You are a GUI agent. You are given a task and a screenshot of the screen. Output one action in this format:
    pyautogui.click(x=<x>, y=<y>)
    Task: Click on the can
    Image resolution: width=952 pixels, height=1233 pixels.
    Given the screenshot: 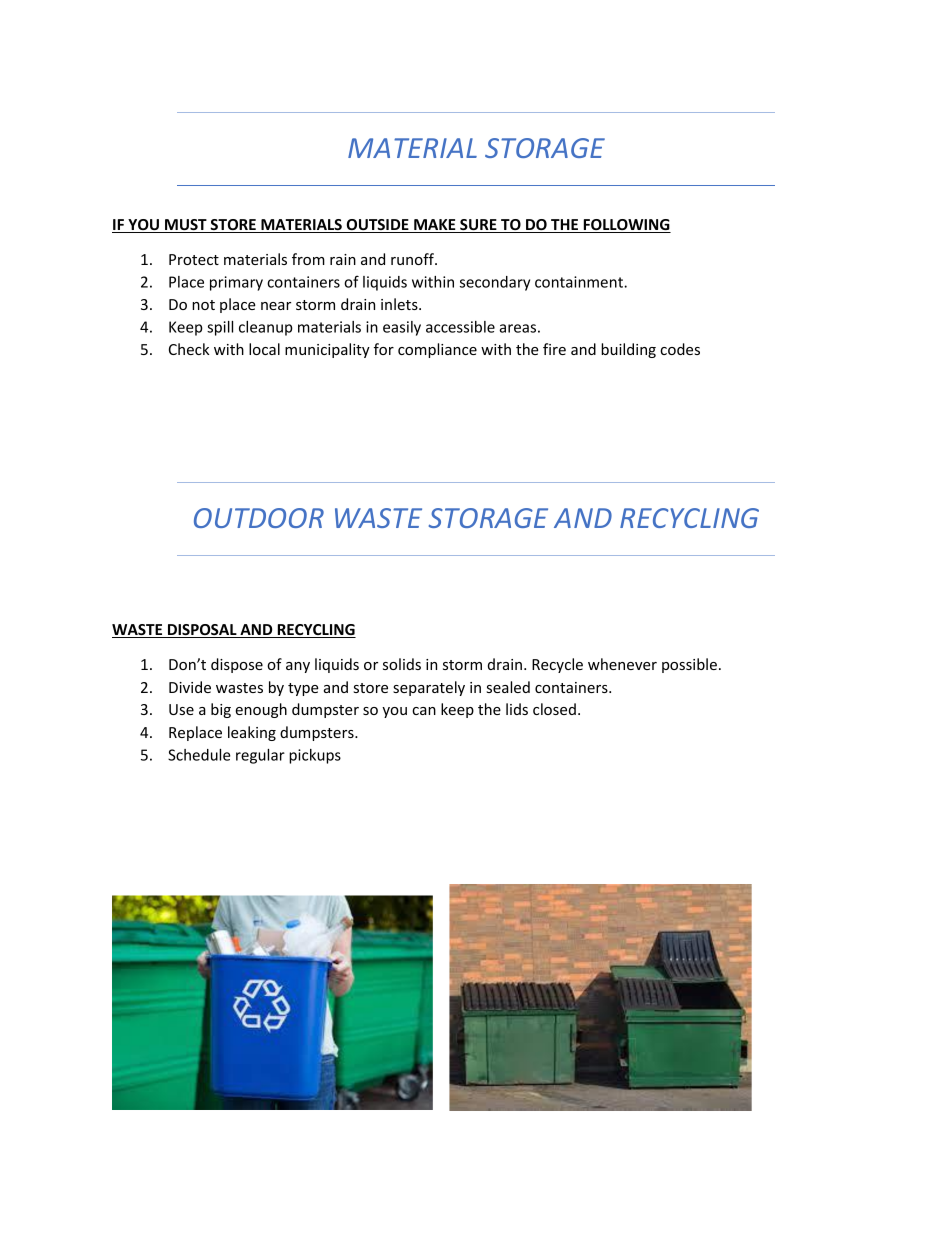 What is the action you would take?
    pyautogui.click(x=424, y=711)
